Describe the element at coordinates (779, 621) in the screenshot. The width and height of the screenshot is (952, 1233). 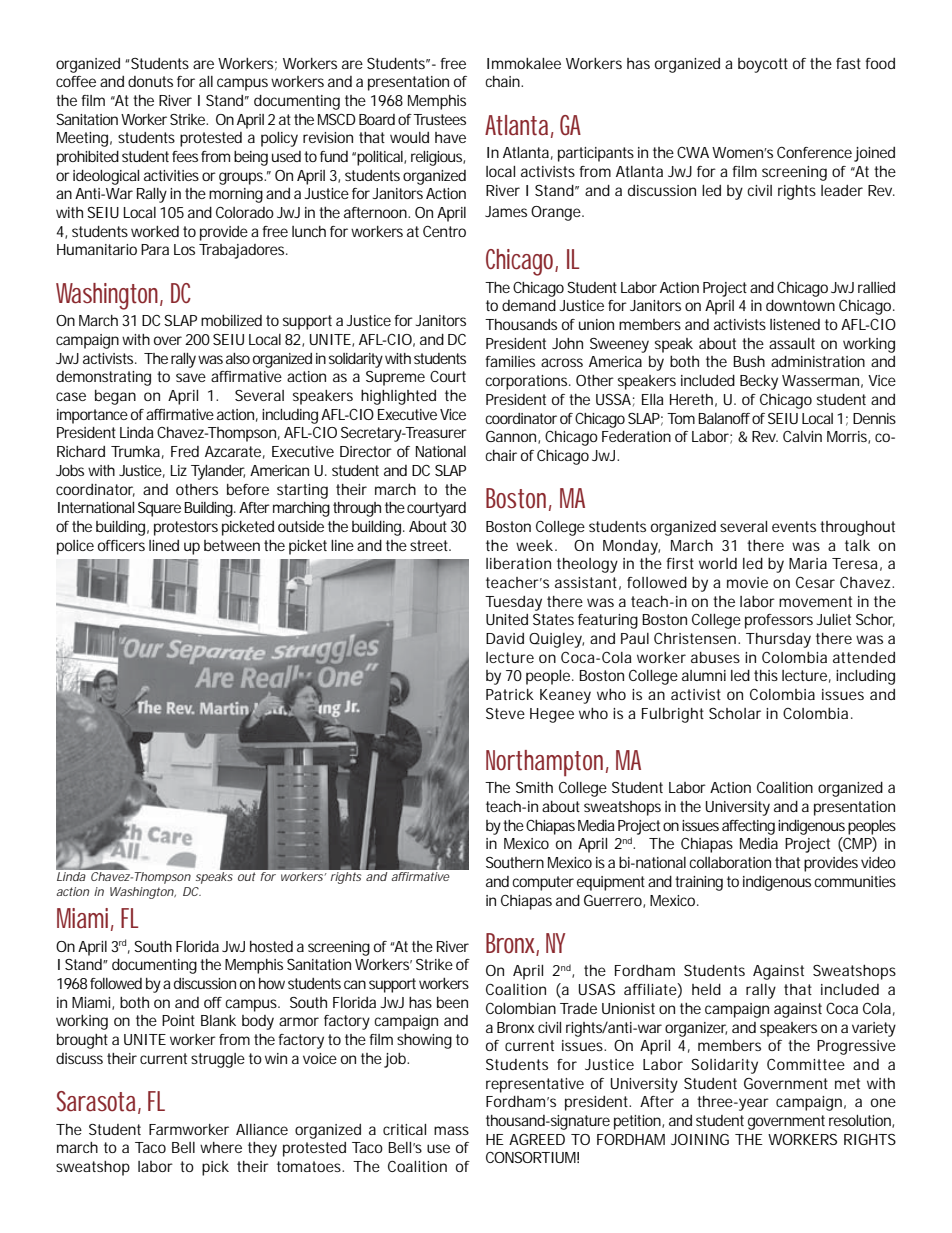
I see `professors` at that location.
